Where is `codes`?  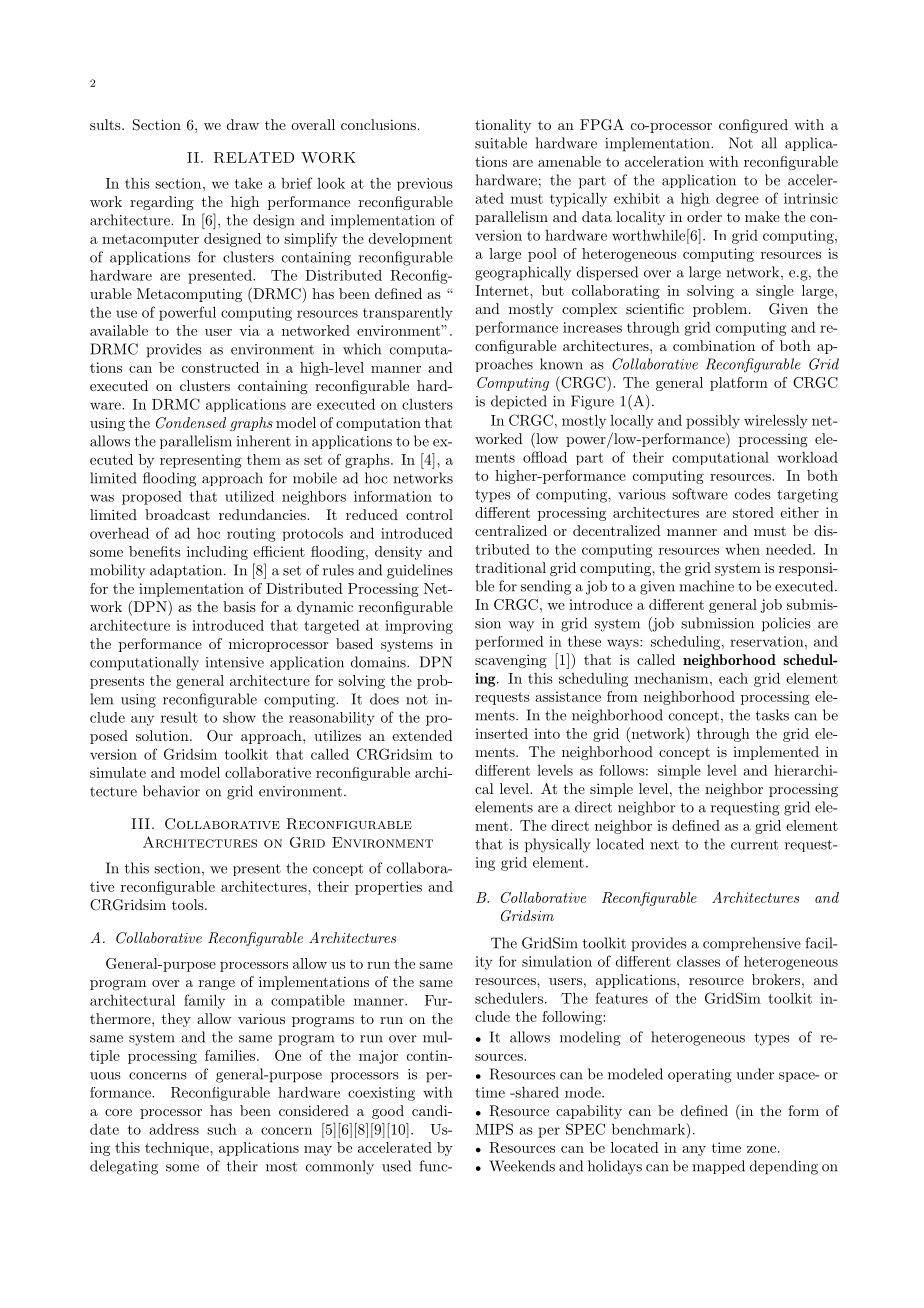
codes is located at coordinates (753, 494).
